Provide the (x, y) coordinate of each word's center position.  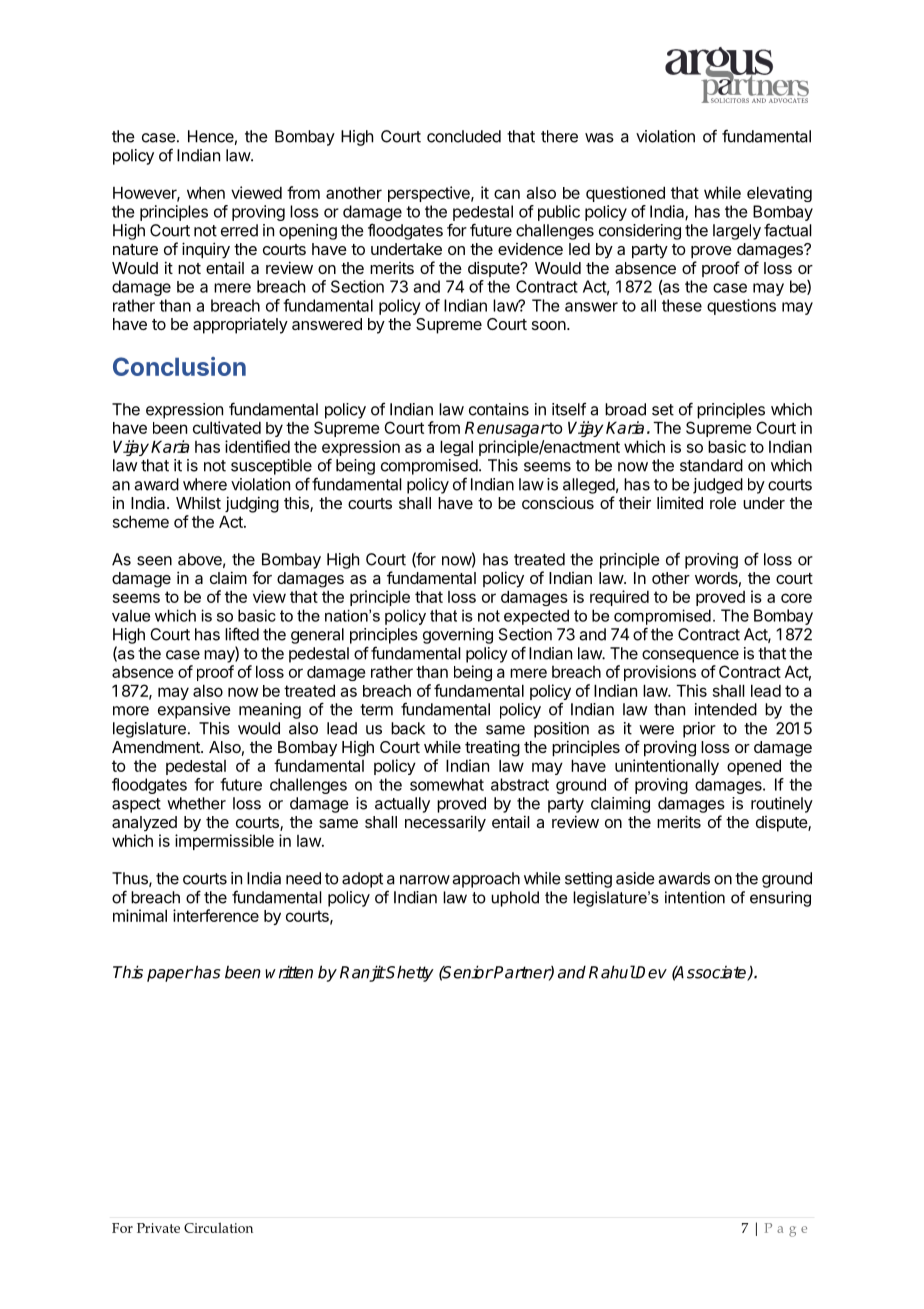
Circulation (218, 1227)
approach (486, 880)
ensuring (780, 899)
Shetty (409, 973)
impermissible (224, 842)
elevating (779, 194)
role (723, 503)
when (206, 192)
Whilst (198, 502)
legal (456, 448)
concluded (464, 136)
